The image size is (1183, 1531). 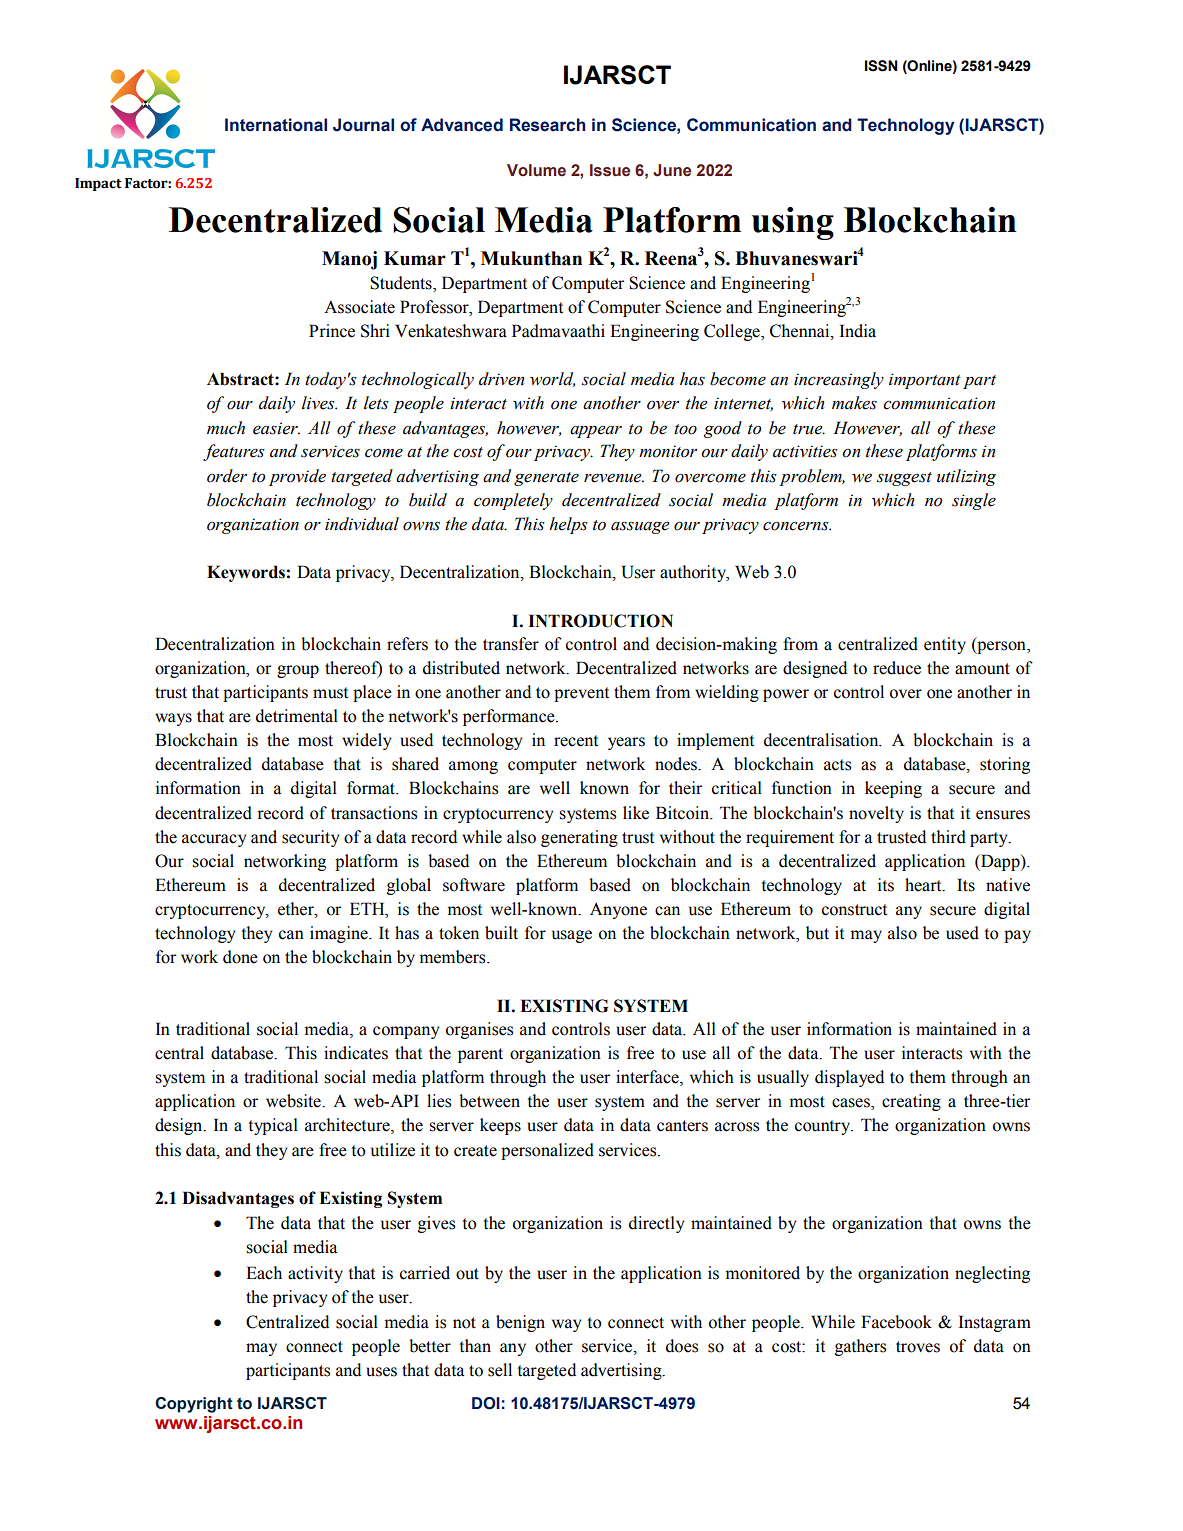 What do you see at coordinates (214, 840) in the document?
I see `accuracy` at bounding box center [214, 840].
